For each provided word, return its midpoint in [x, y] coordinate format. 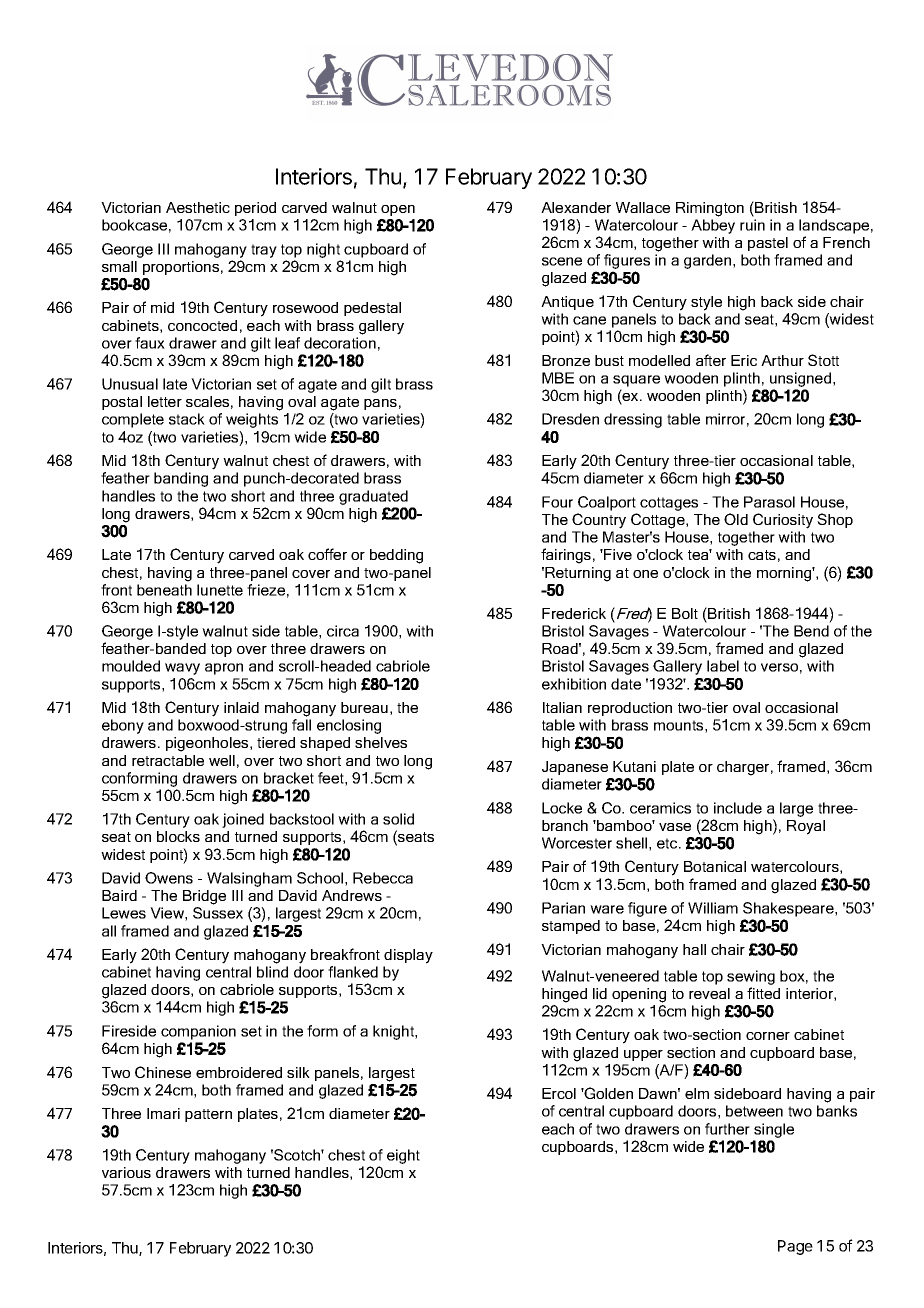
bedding [396, 556]
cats [762, 555]
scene [562, 261]
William [713, 908]
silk [298, 1072]
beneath [164, 590]
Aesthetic [198, 207]
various [126, 1172]
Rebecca [383, 878]
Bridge [204, 897]
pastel [768, 244]
